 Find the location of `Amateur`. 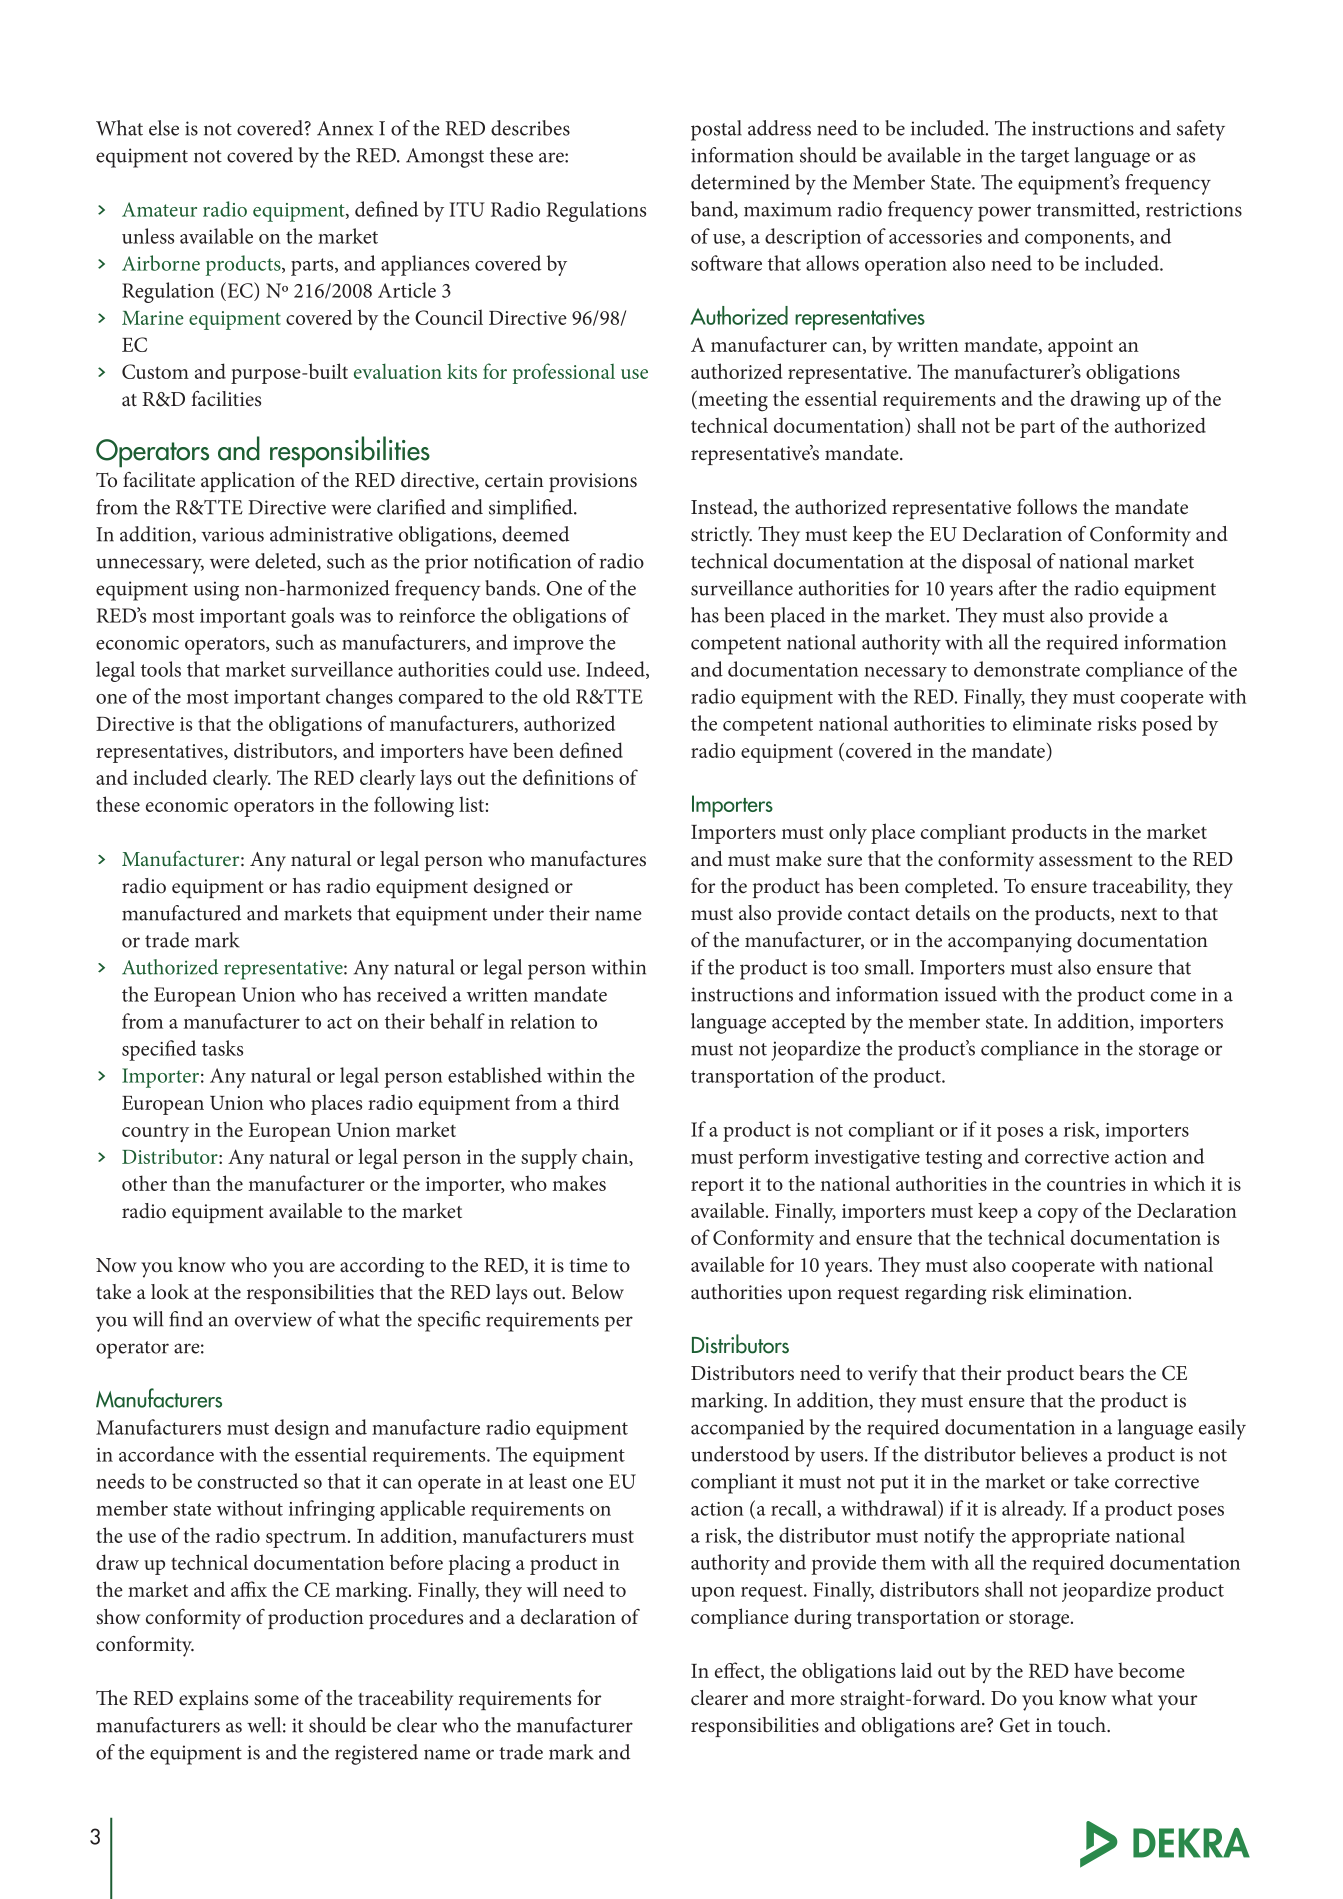

Amateur is located at coordinates (159, 209).
